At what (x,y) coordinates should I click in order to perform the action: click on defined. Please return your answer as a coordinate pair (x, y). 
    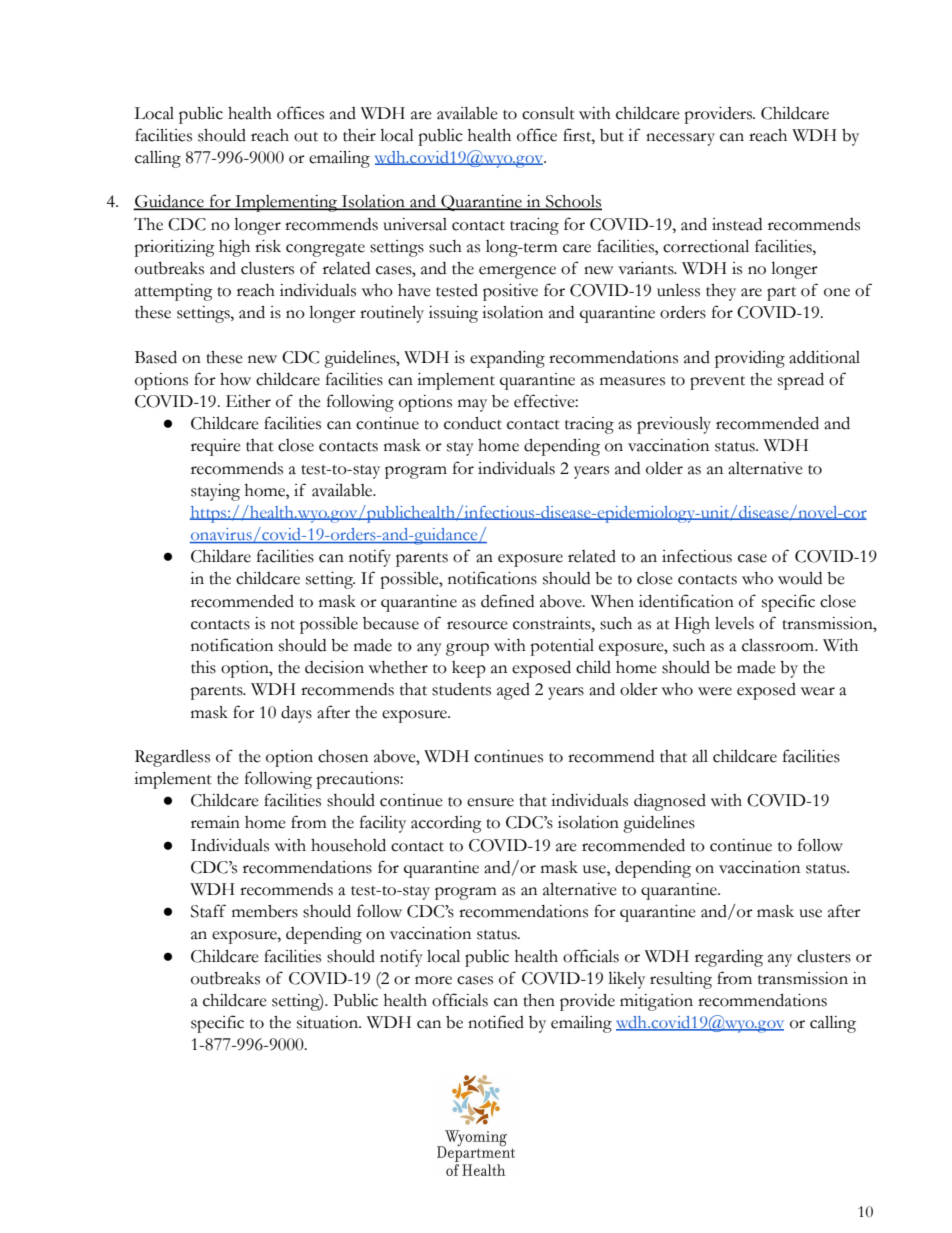
    Looking at the image, I should click on (507, 601).
